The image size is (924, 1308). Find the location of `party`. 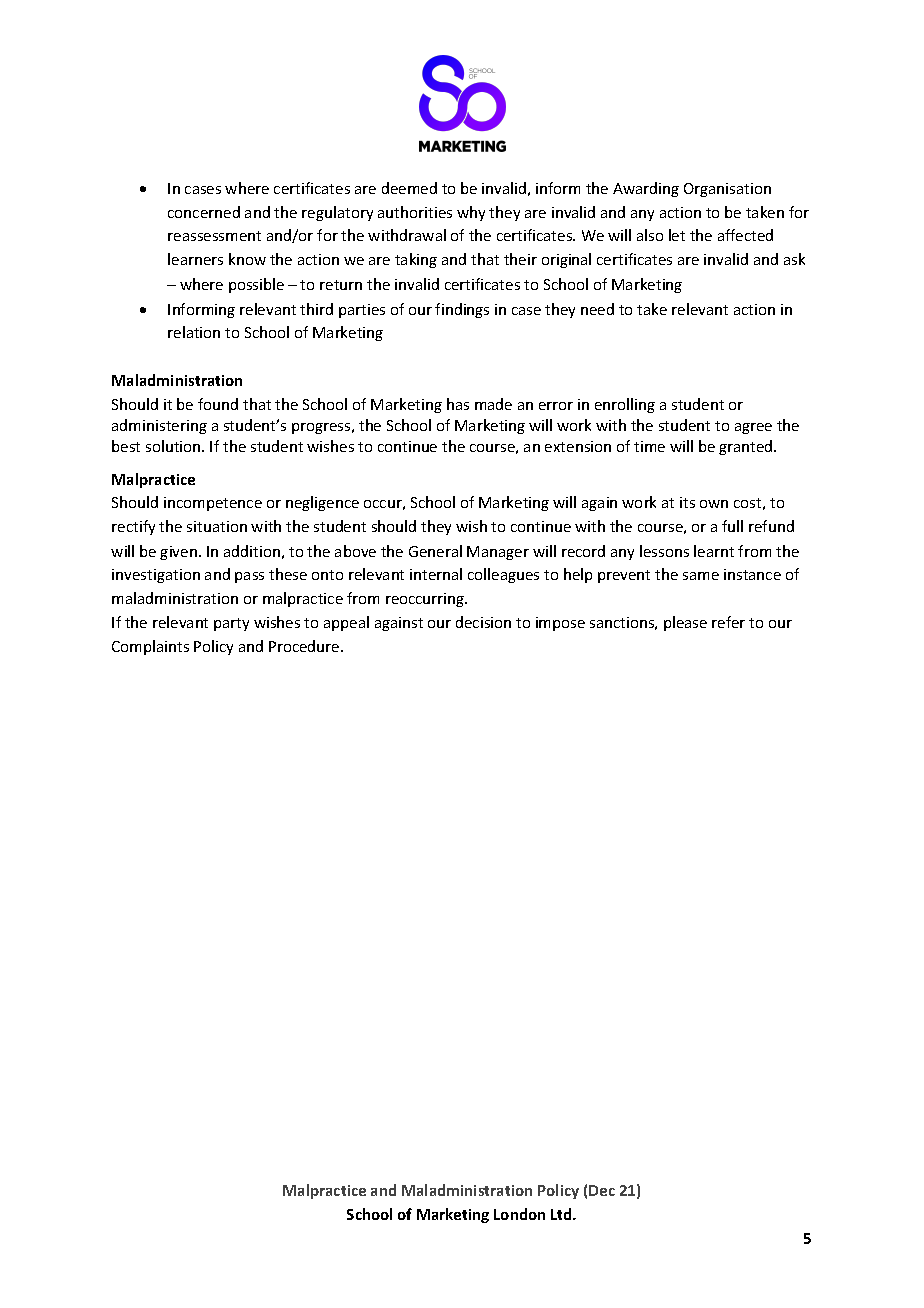

party is located at coordinates (231, 624).
